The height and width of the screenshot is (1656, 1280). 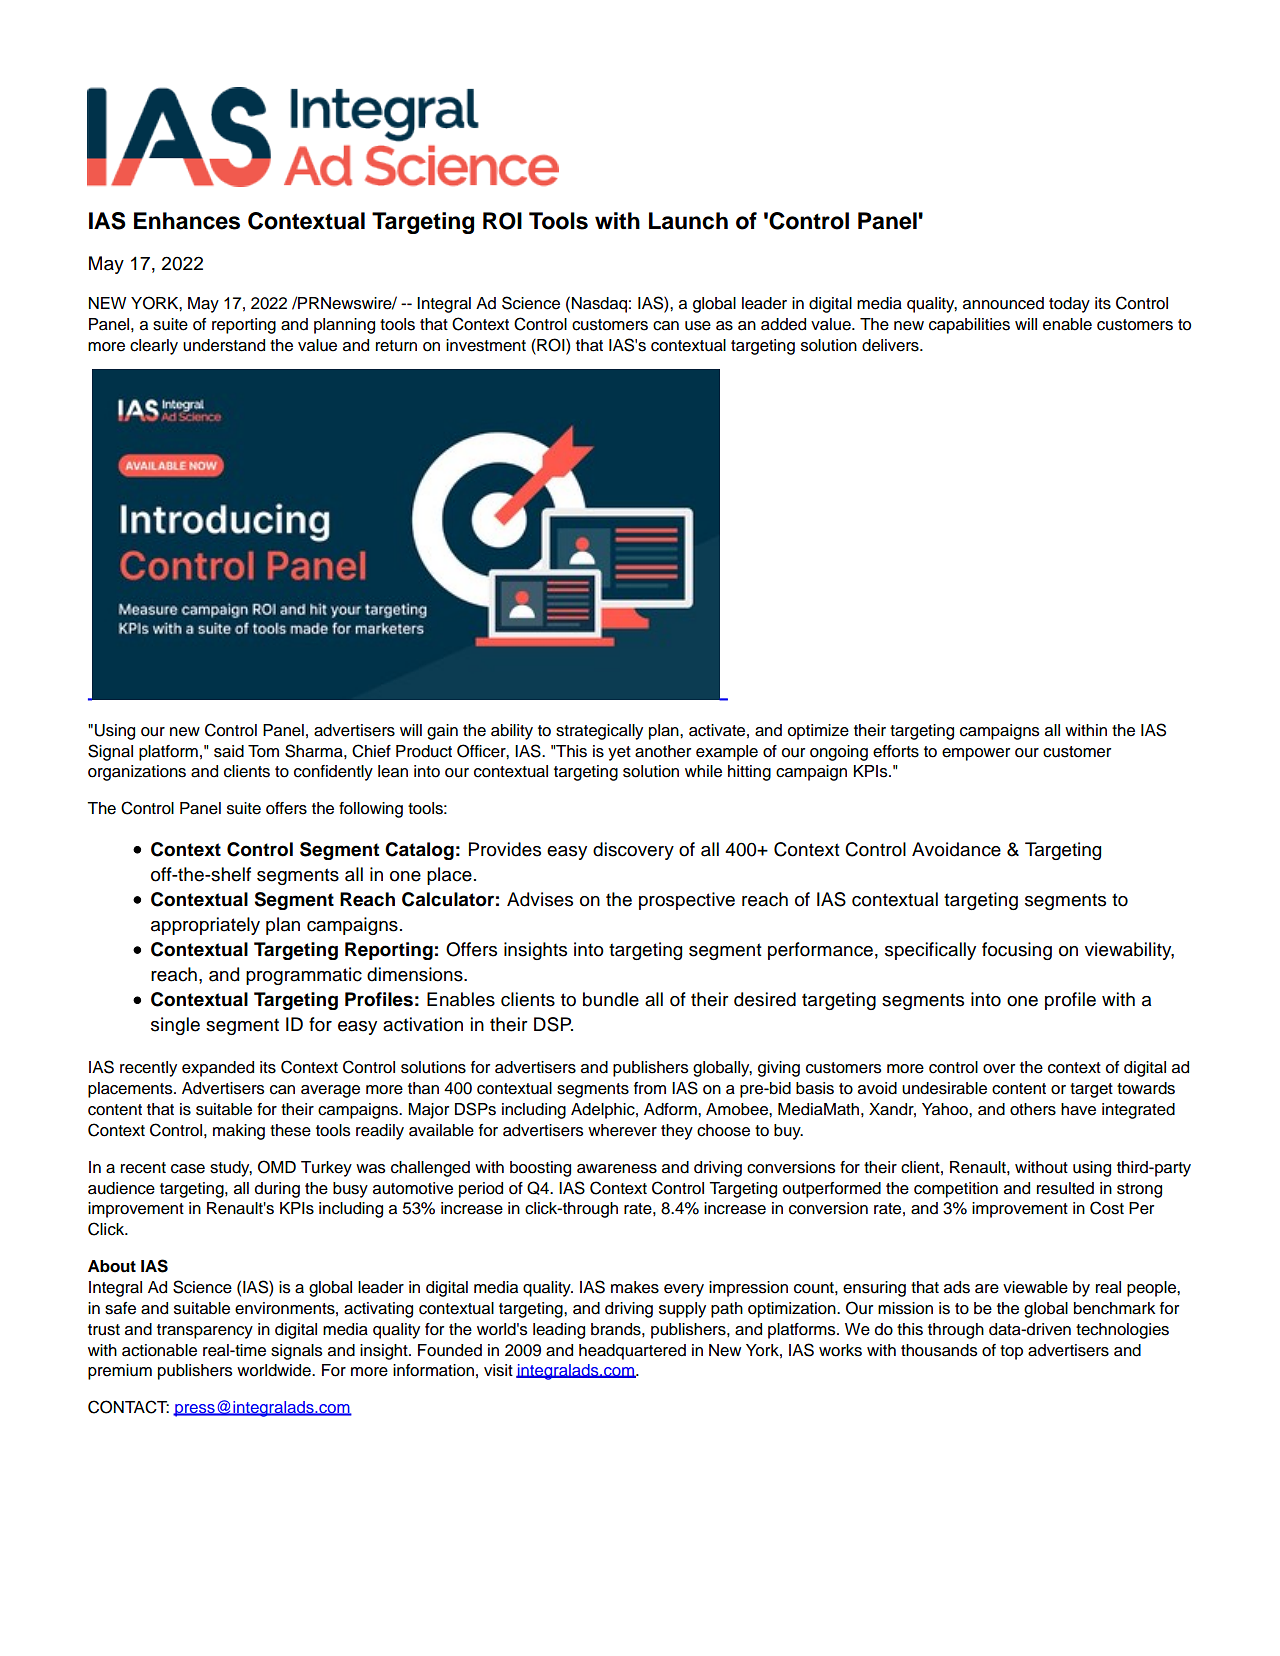 I want to click on understand, so click(x=224, y=345).
